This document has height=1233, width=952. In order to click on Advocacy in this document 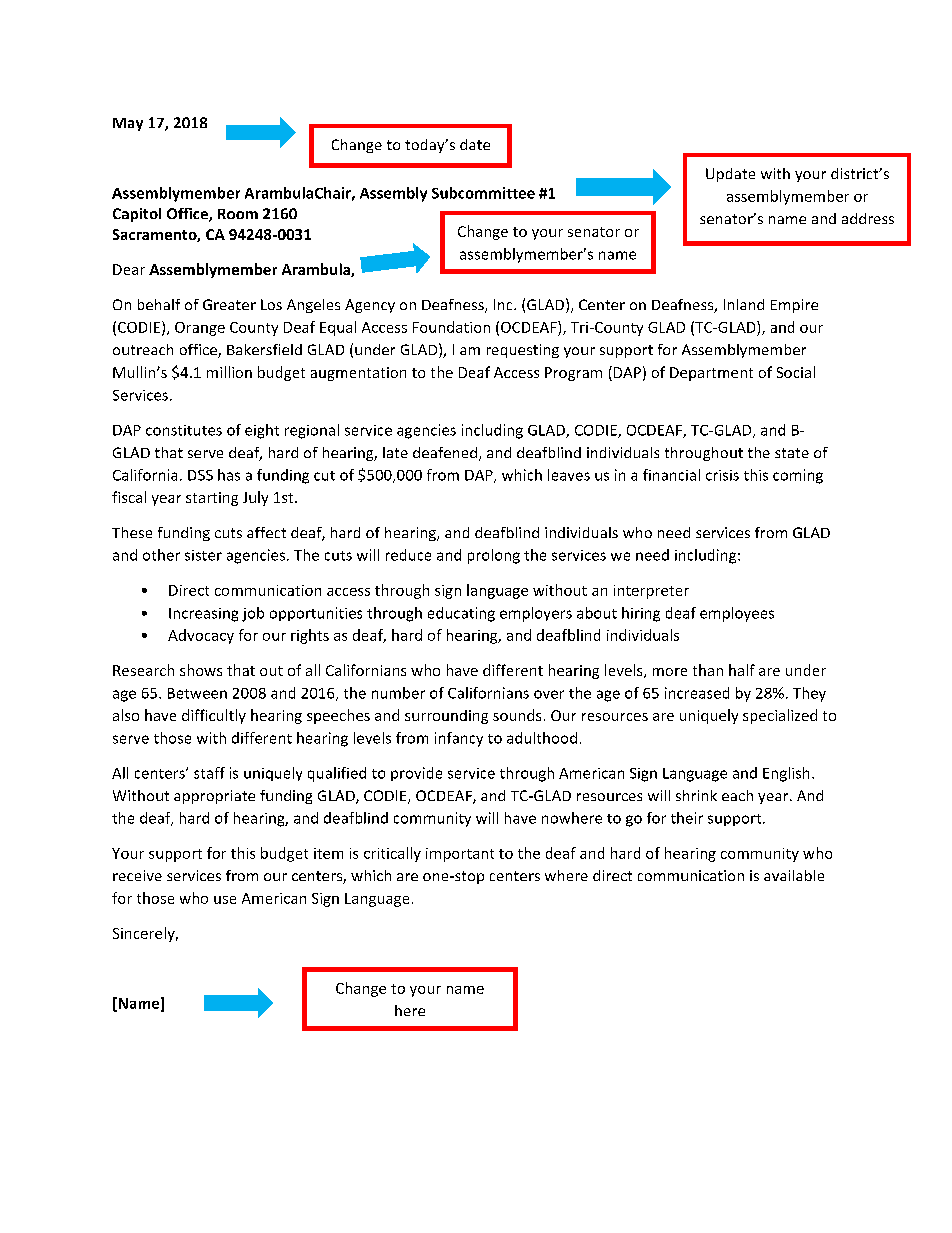, I will do `click(201, 636)`.
